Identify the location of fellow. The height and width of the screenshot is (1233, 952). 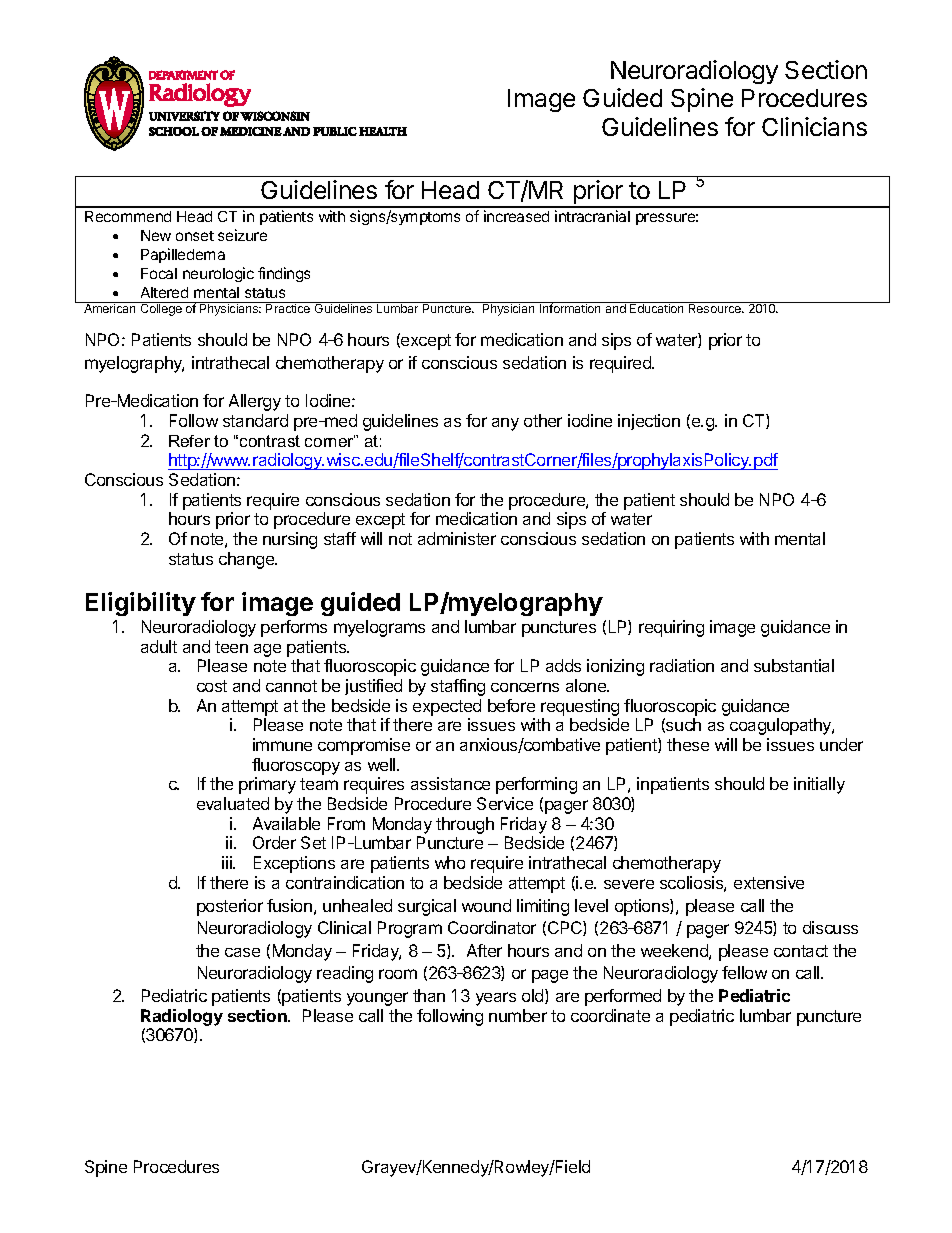
(744, 972).
